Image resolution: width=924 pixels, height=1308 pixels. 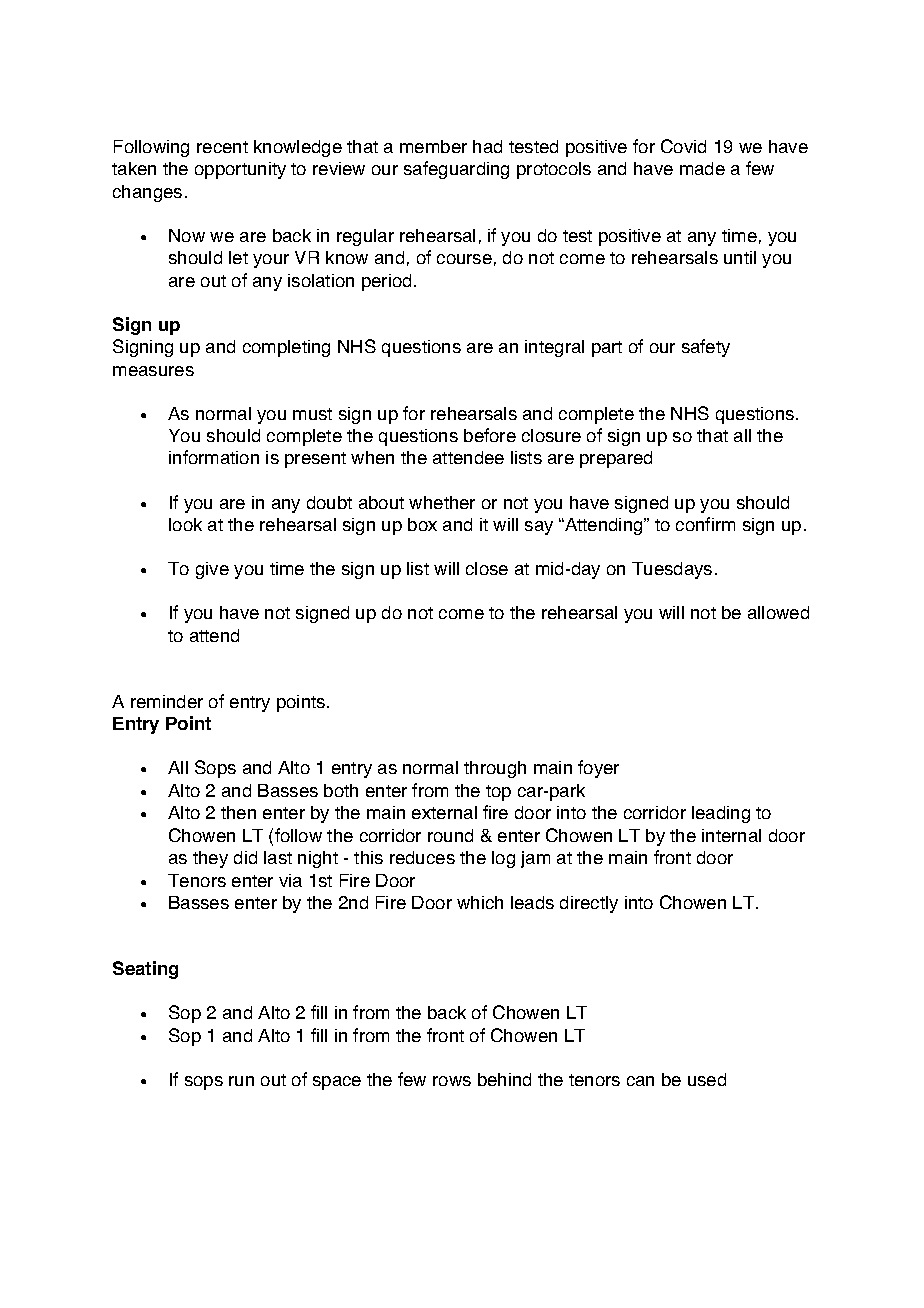 What do you see at coordinates (214, 457) in the screenshot?
I see `information` at bounding box center [214, 457].
